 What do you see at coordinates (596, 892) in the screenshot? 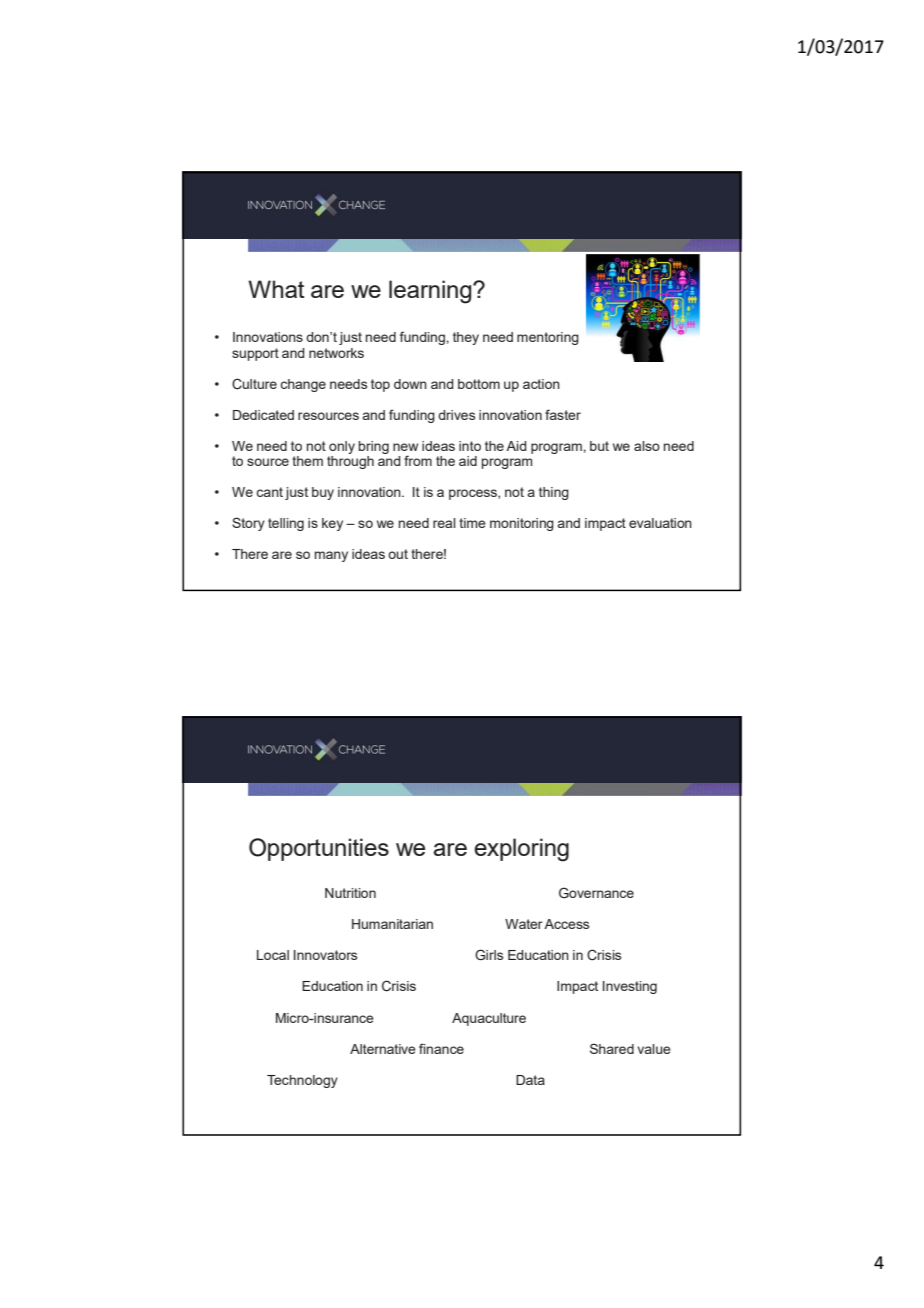
I see `Governance` at bounding box center [596, 892].
